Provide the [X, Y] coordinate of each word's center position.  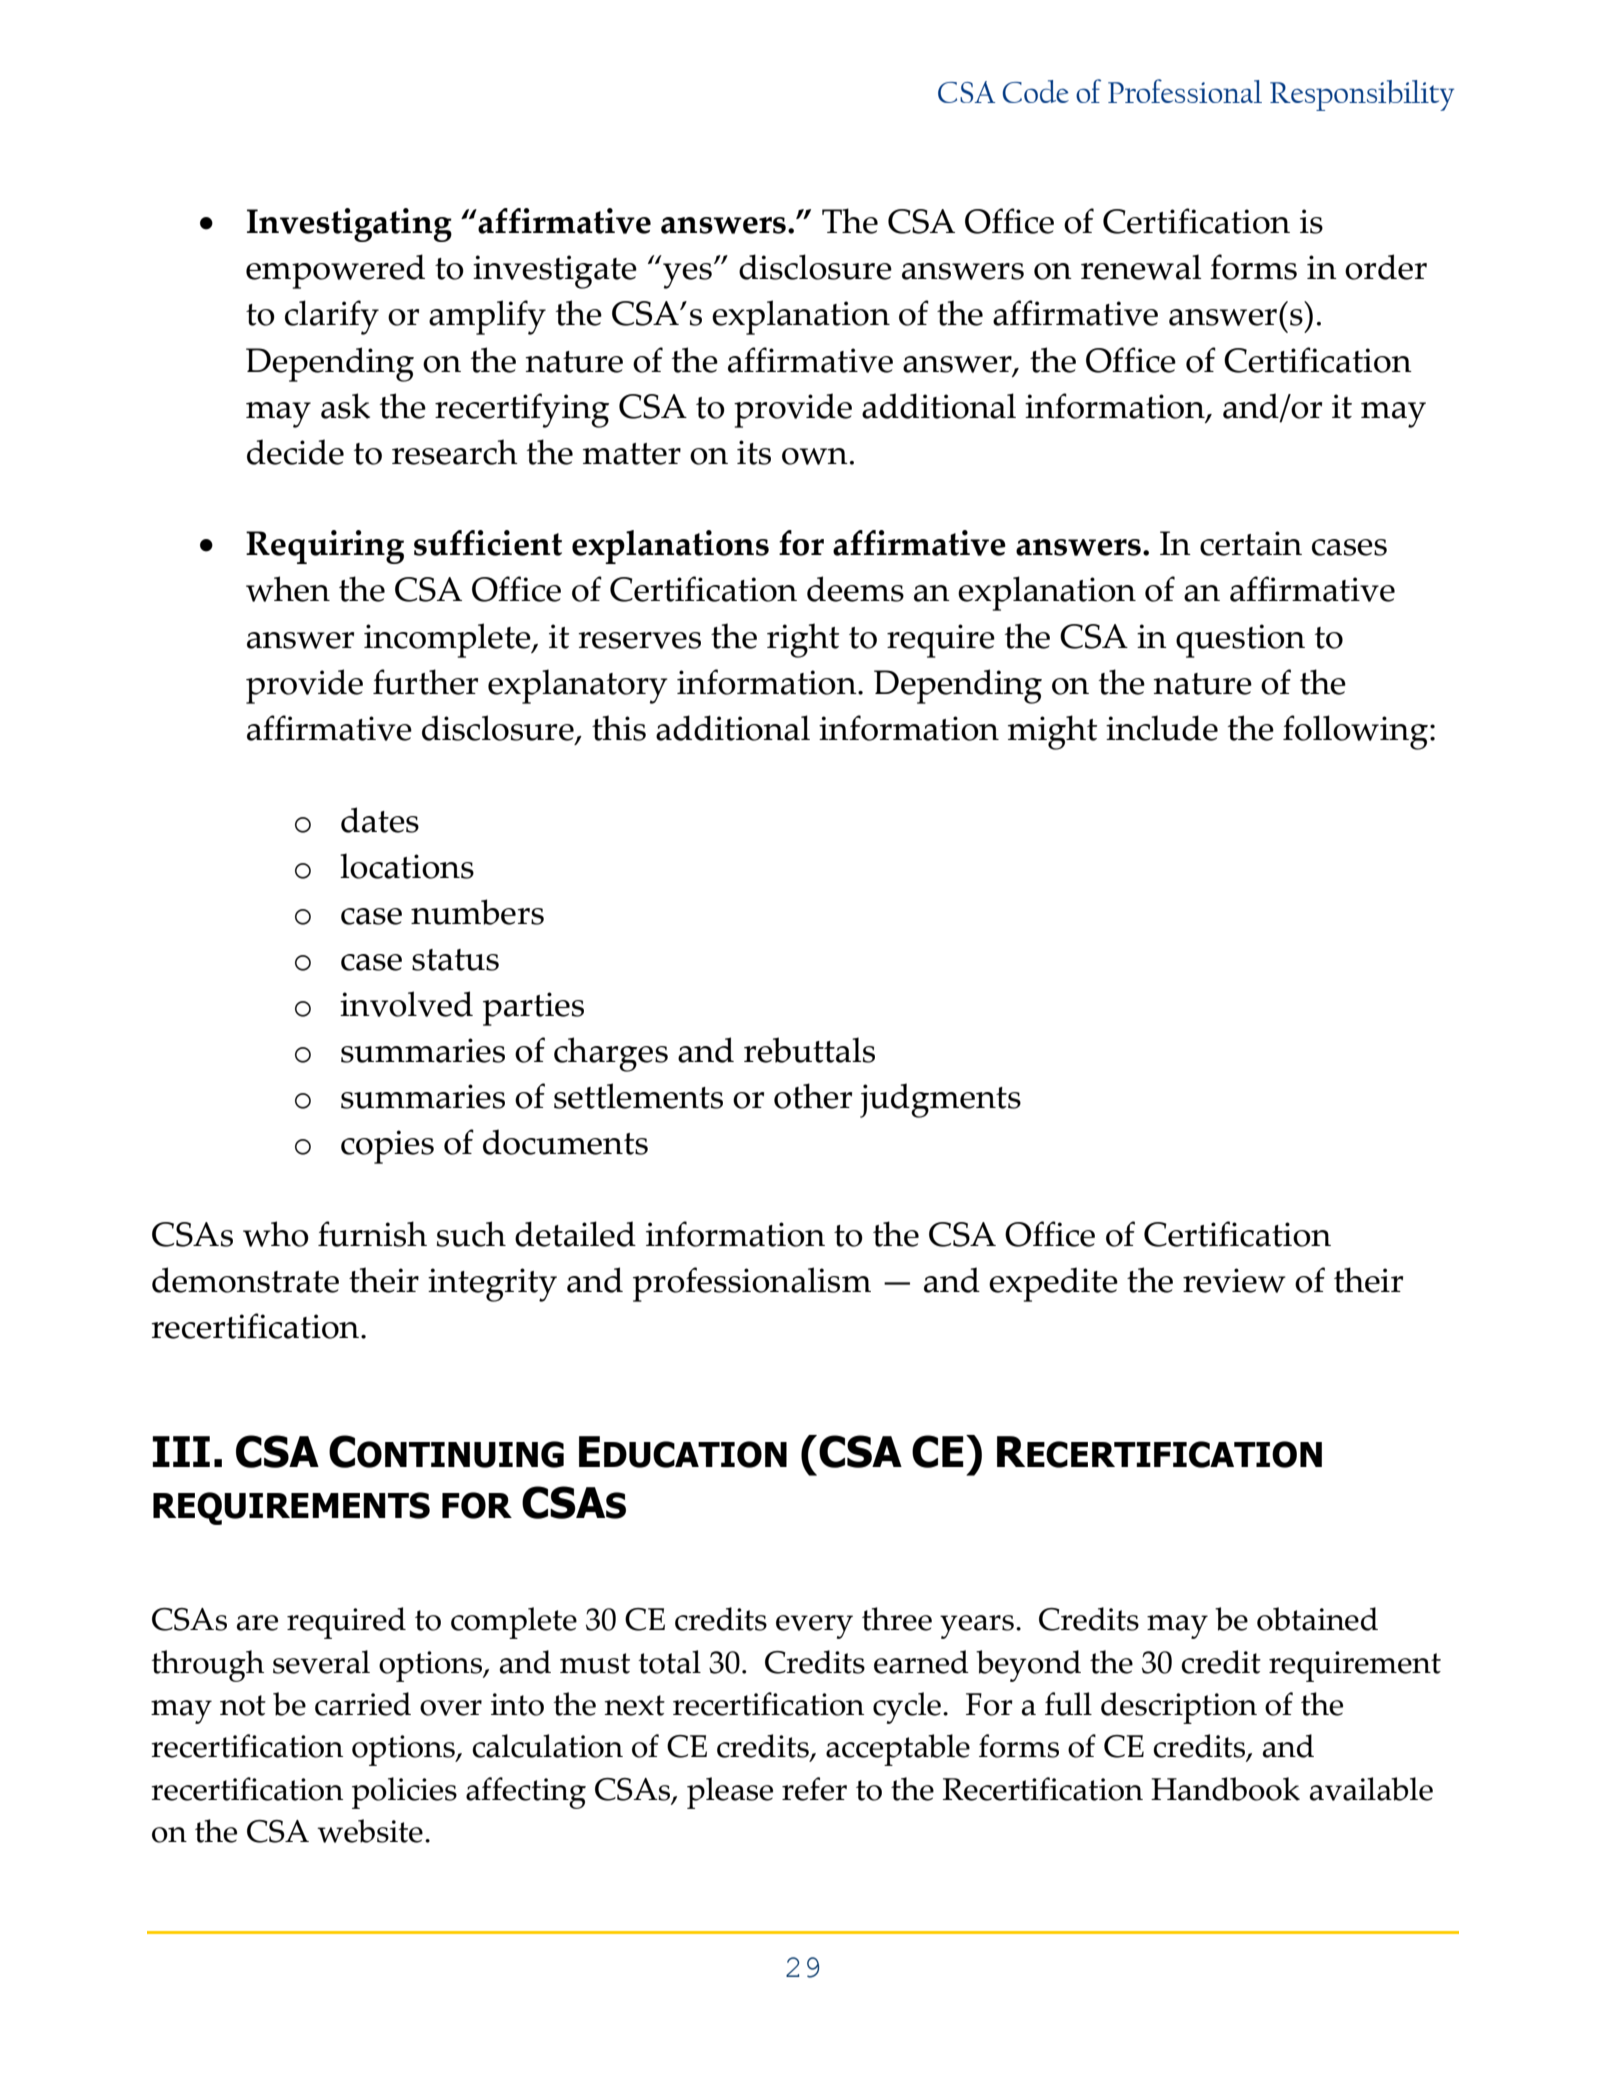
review [1234, 1280]
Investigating [349, 225]
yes [687, 276]
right [803, 640]
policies [404, 1793]
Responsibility [1362, 95]
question [1240, 641]
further [425, 682]
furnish [372, 1234]
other [813, 1096]
